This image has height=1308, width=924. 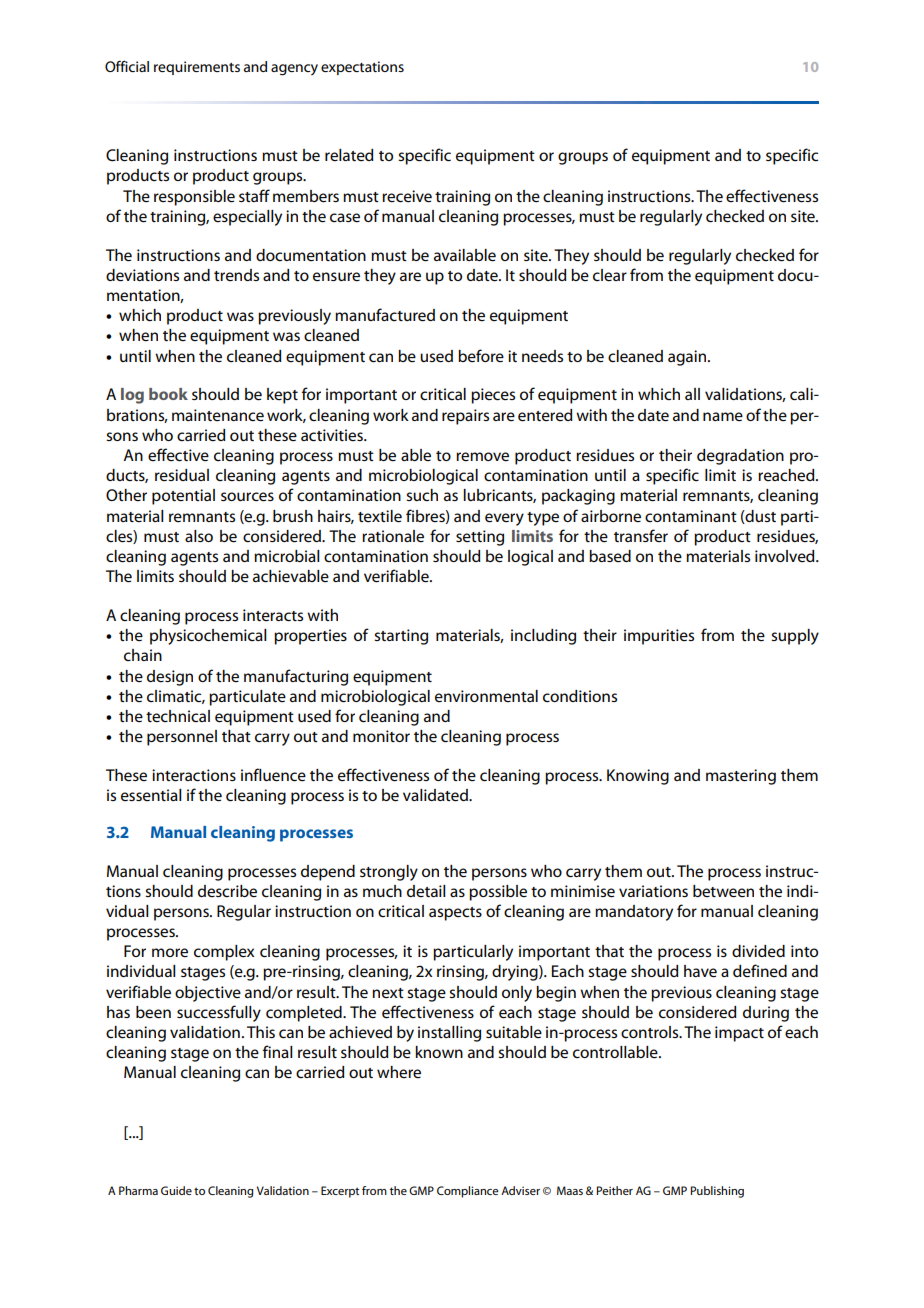 What do you see at coordinates (740, 457) in the image?
I see `degradation` at bounding box center [740, 457].
